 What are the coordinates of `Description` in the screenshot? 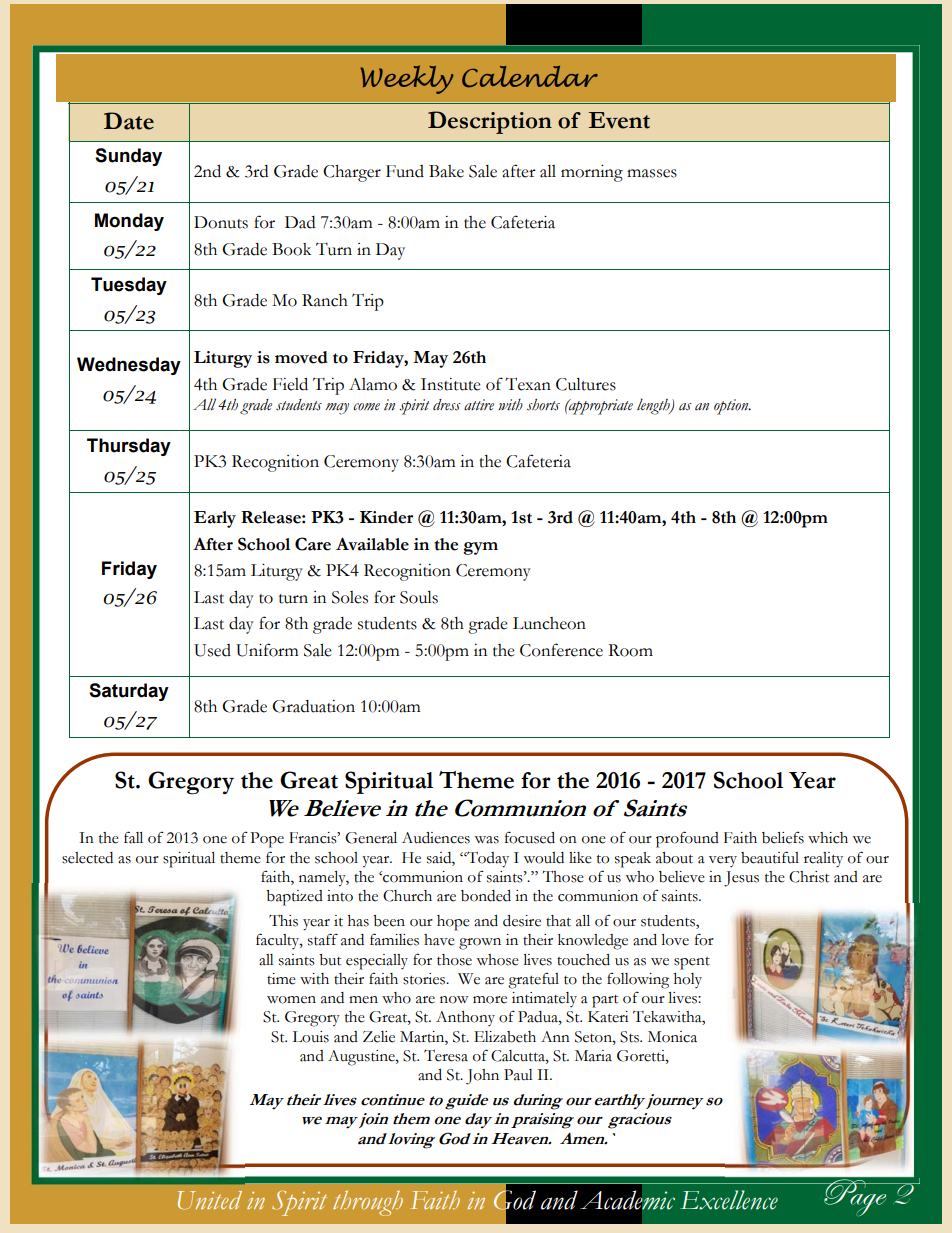 It's located at (490, 122).
